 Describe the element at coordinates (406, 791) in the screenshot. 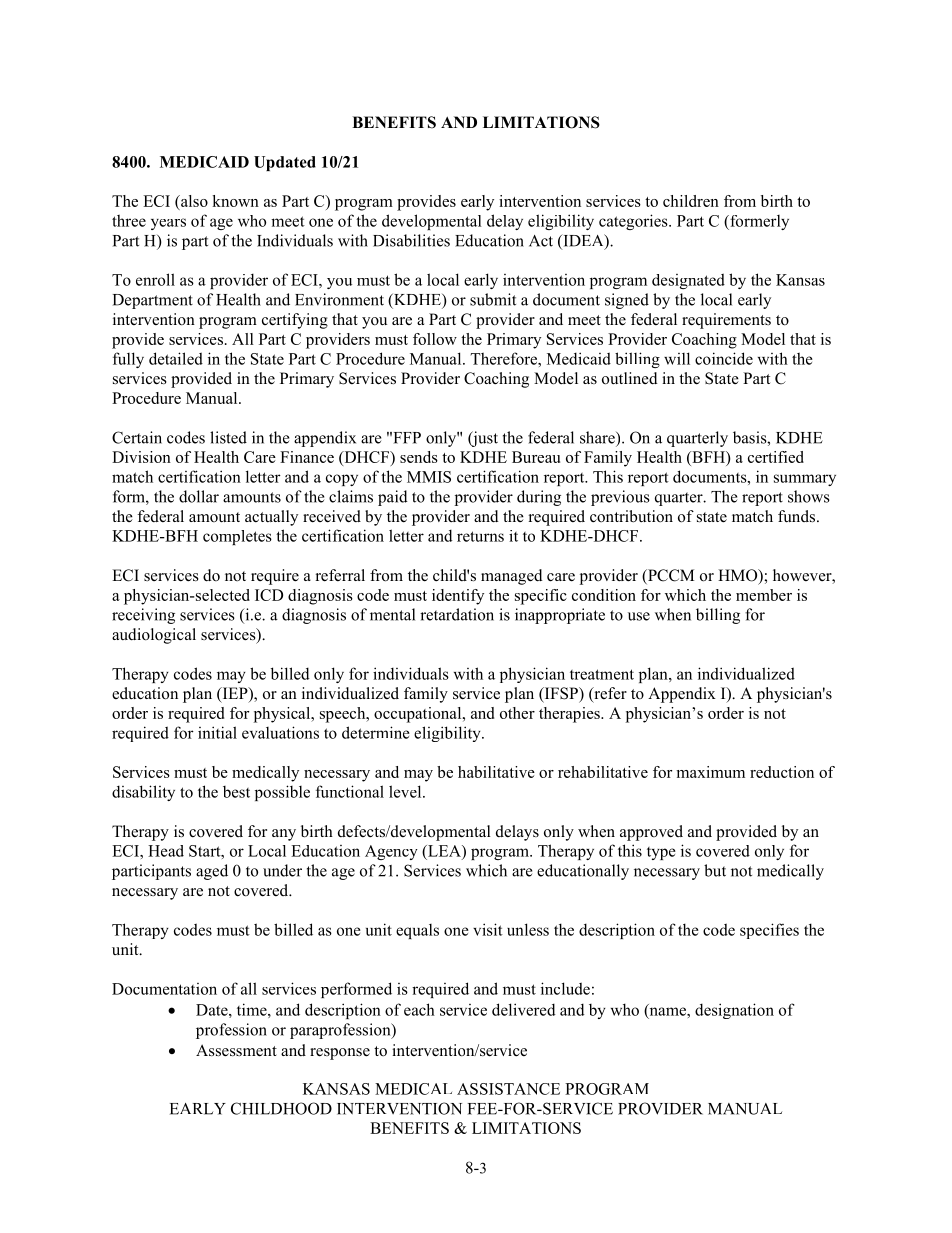

I see `level` at that location.
